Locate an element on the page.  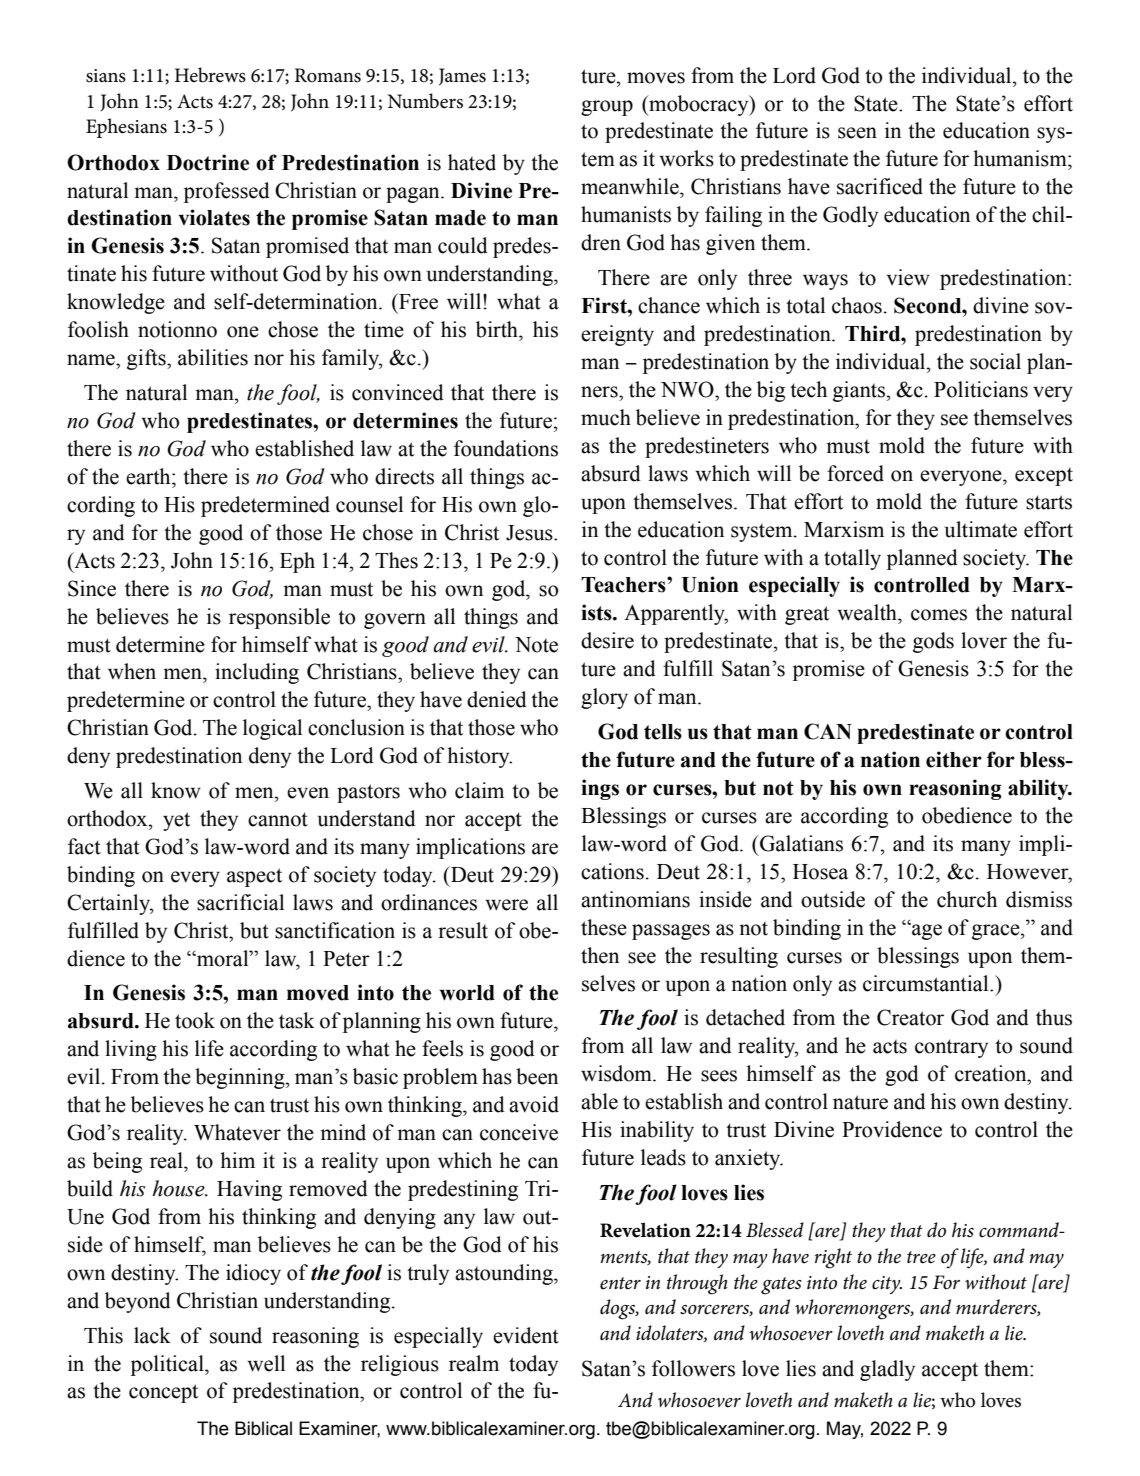
either is located at coordinates (954, 759).
